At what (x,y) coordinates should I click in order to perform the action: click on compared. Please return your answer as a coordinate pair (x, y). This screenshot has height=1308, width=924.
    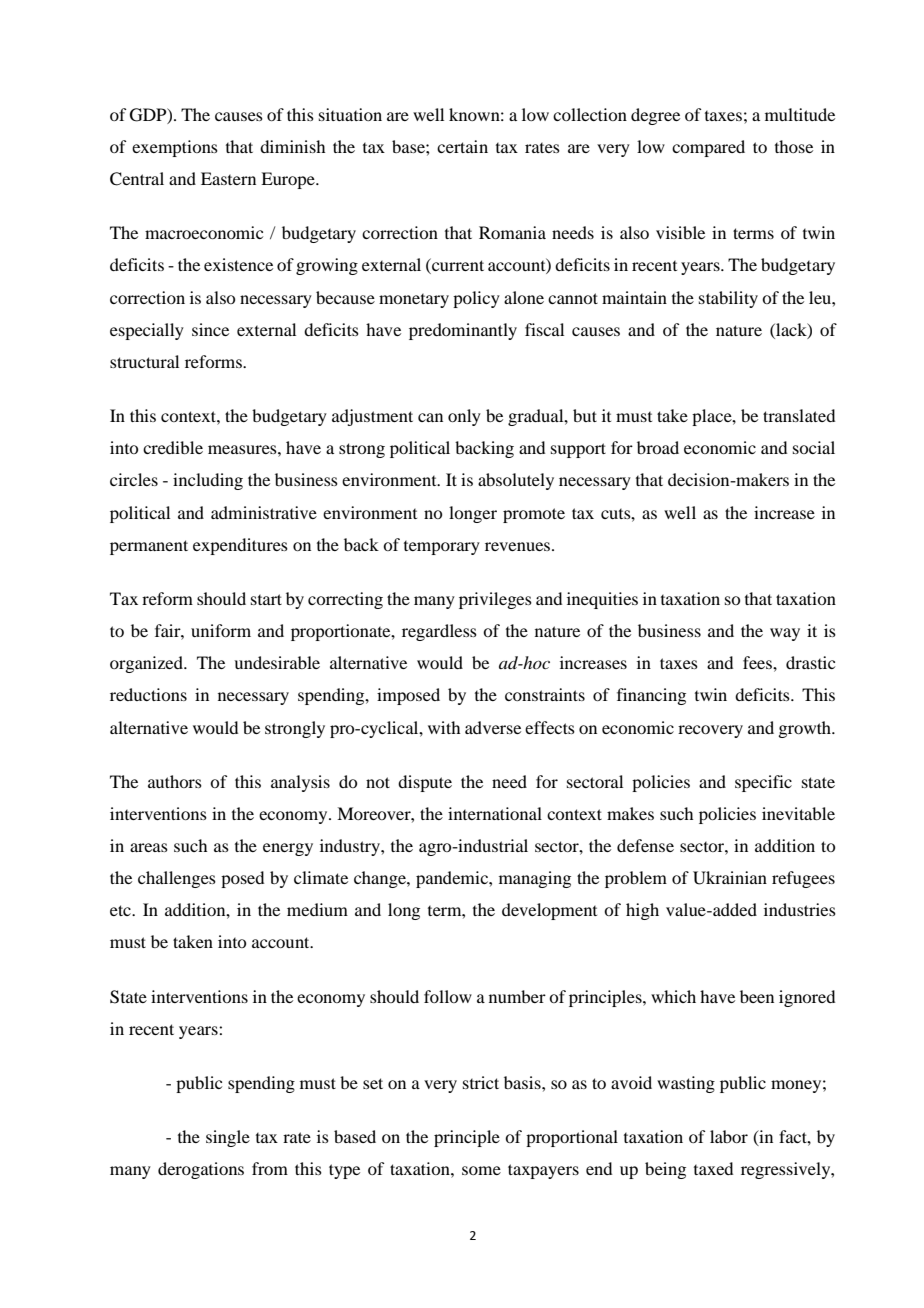
    Looking at the image, I should click on (708, 148).
